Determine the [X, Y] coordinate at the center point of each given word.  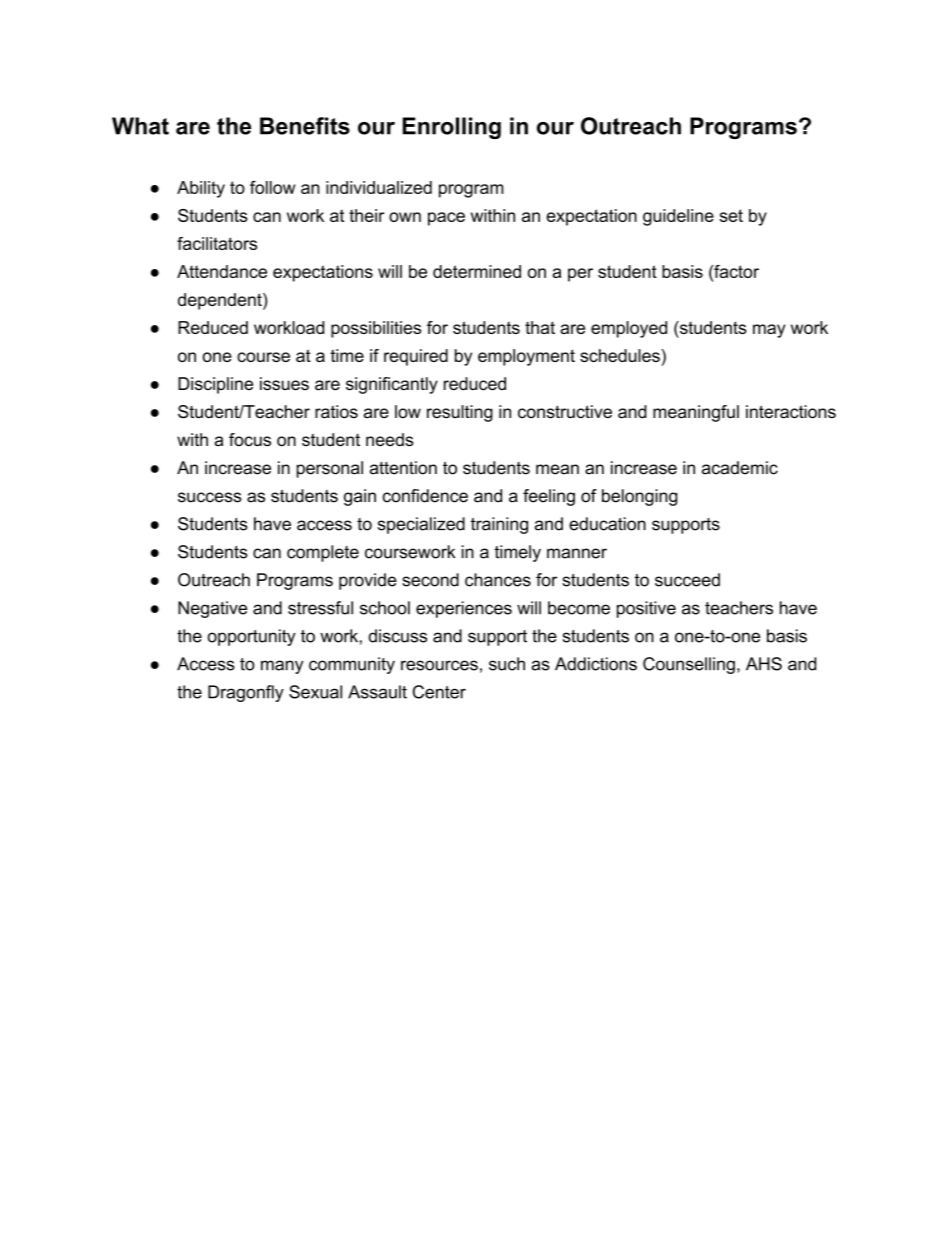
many [282, 667]
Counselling [689, 665]
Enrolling [452, 128]
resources [439, 665]
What [140, 126]
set [731, 215]
